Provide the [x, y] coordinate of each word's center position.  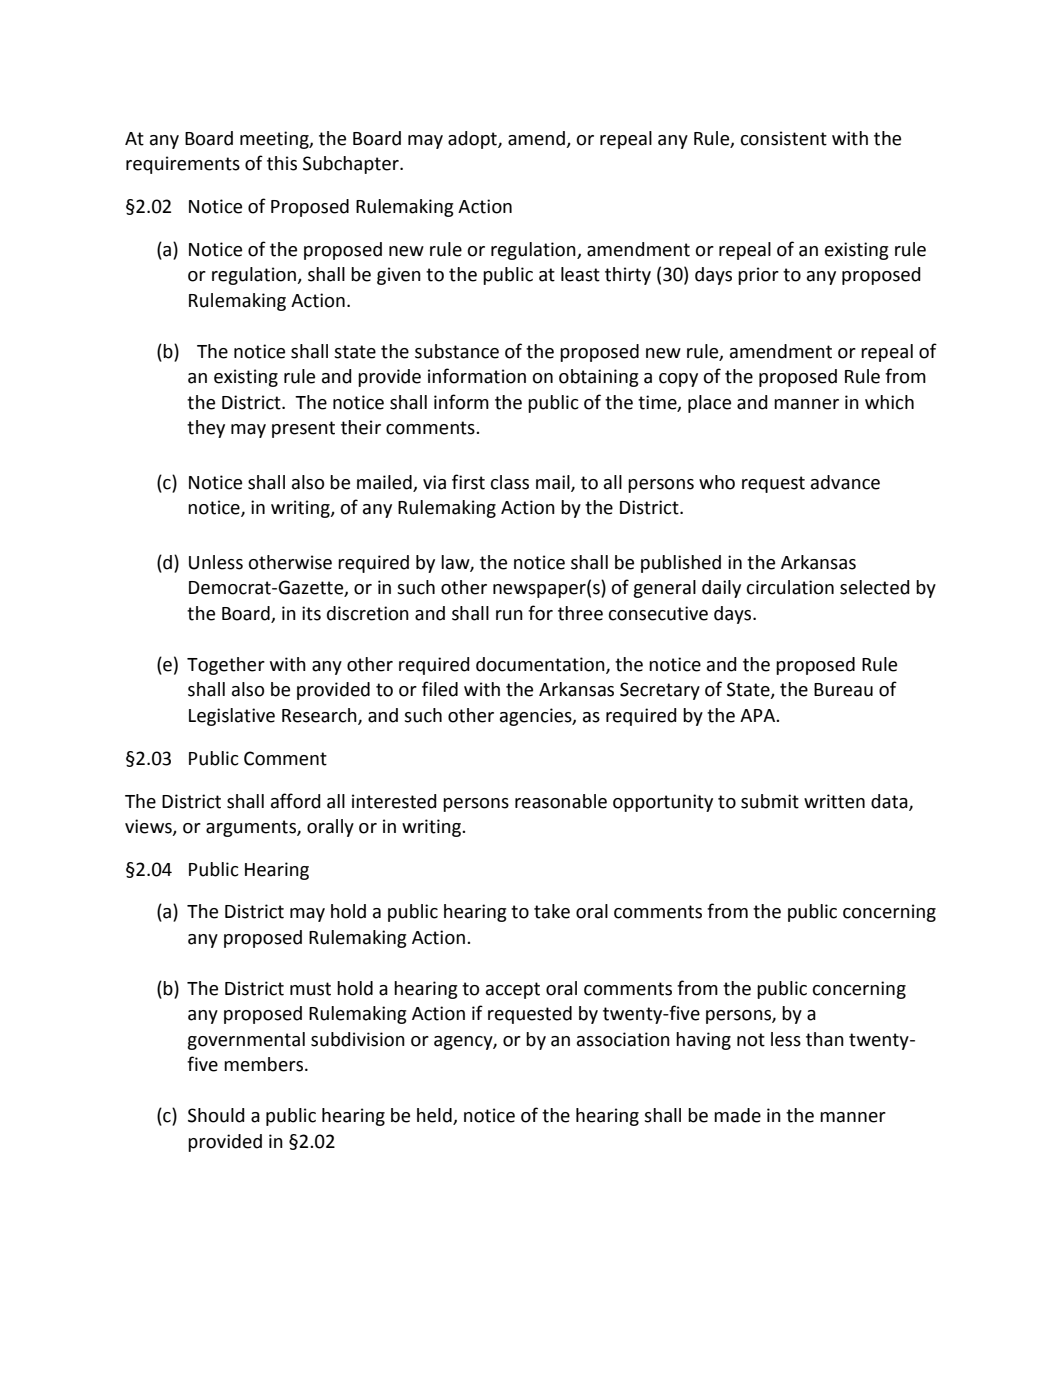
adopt [473, 140]
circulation [790, 587]
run [509, 615]
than [825, 1039]
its [311, 613]
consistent [784, 138]
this [282, 163]
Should [216, 1115]
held [435, 1116]
